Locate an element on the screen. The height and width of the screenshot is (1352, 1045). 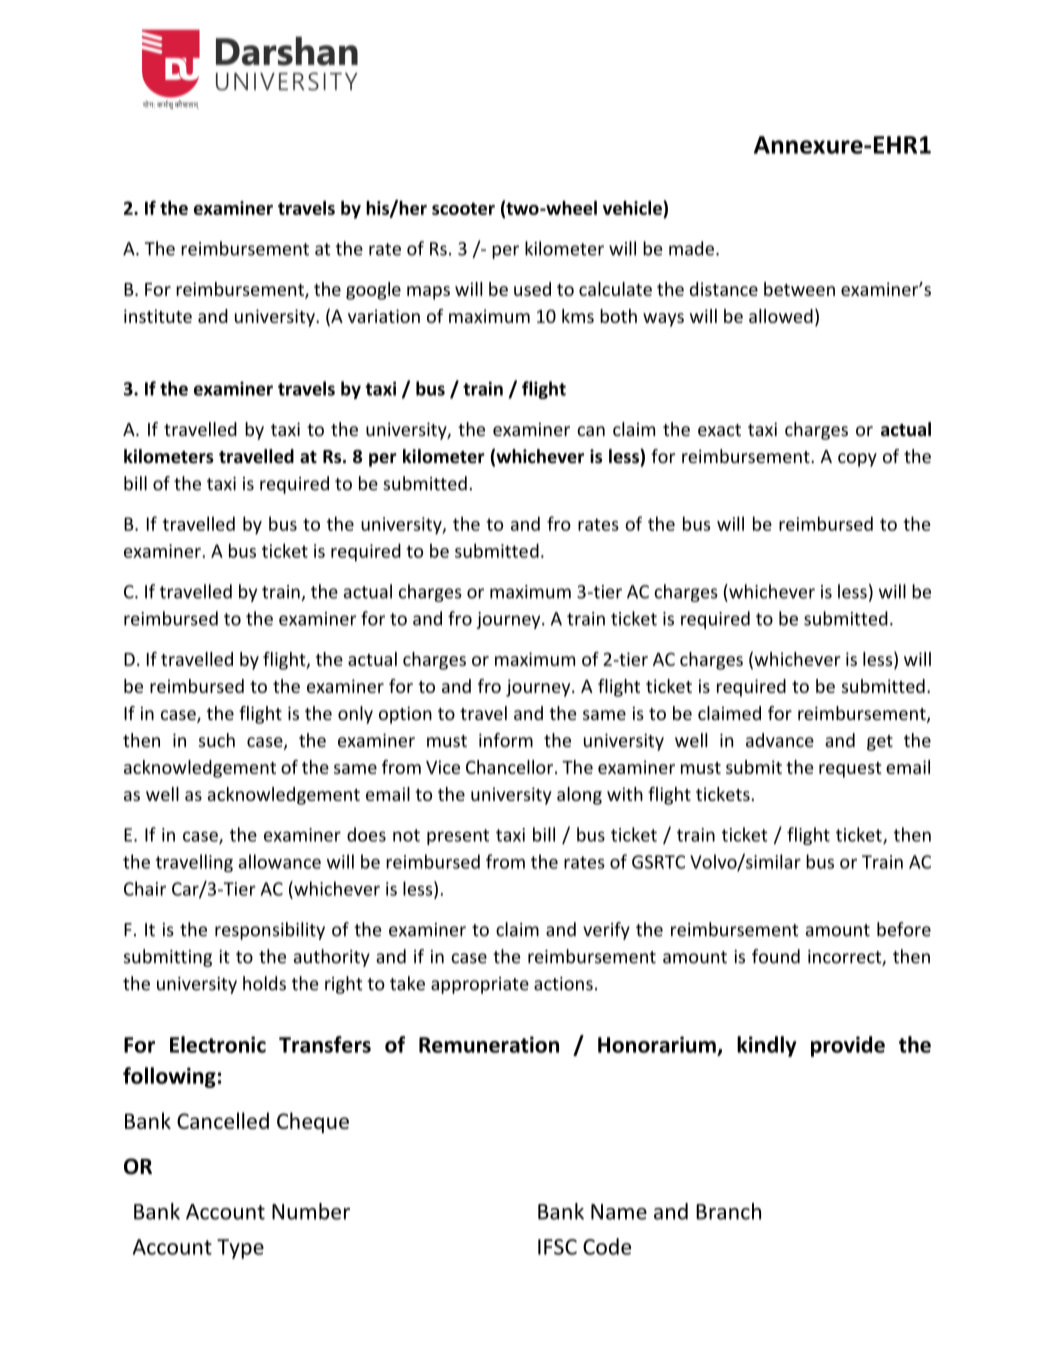
Branch is located at coordinates (728, 1211).
